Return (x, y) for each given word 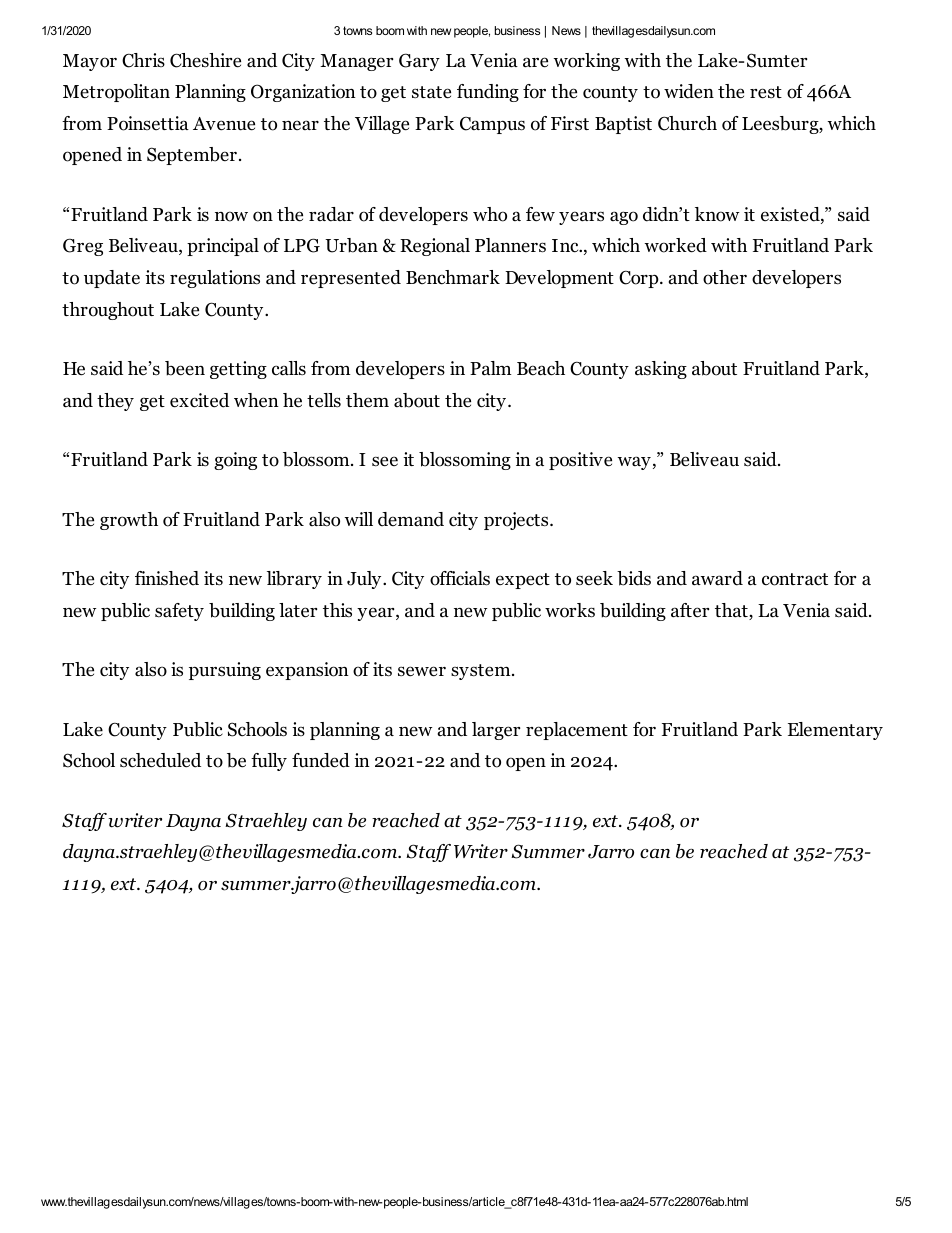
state (431, 92)
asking (661, 370)
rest (766, 92)
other (725, 277)
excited (199, 400)
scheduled (160, 760)
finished (167, 578)
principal (223, 247)
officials (460, 578)
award (717, 578)
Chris (143, 60)
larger (496, 731)
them (367, 400)
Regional (435, 247)
